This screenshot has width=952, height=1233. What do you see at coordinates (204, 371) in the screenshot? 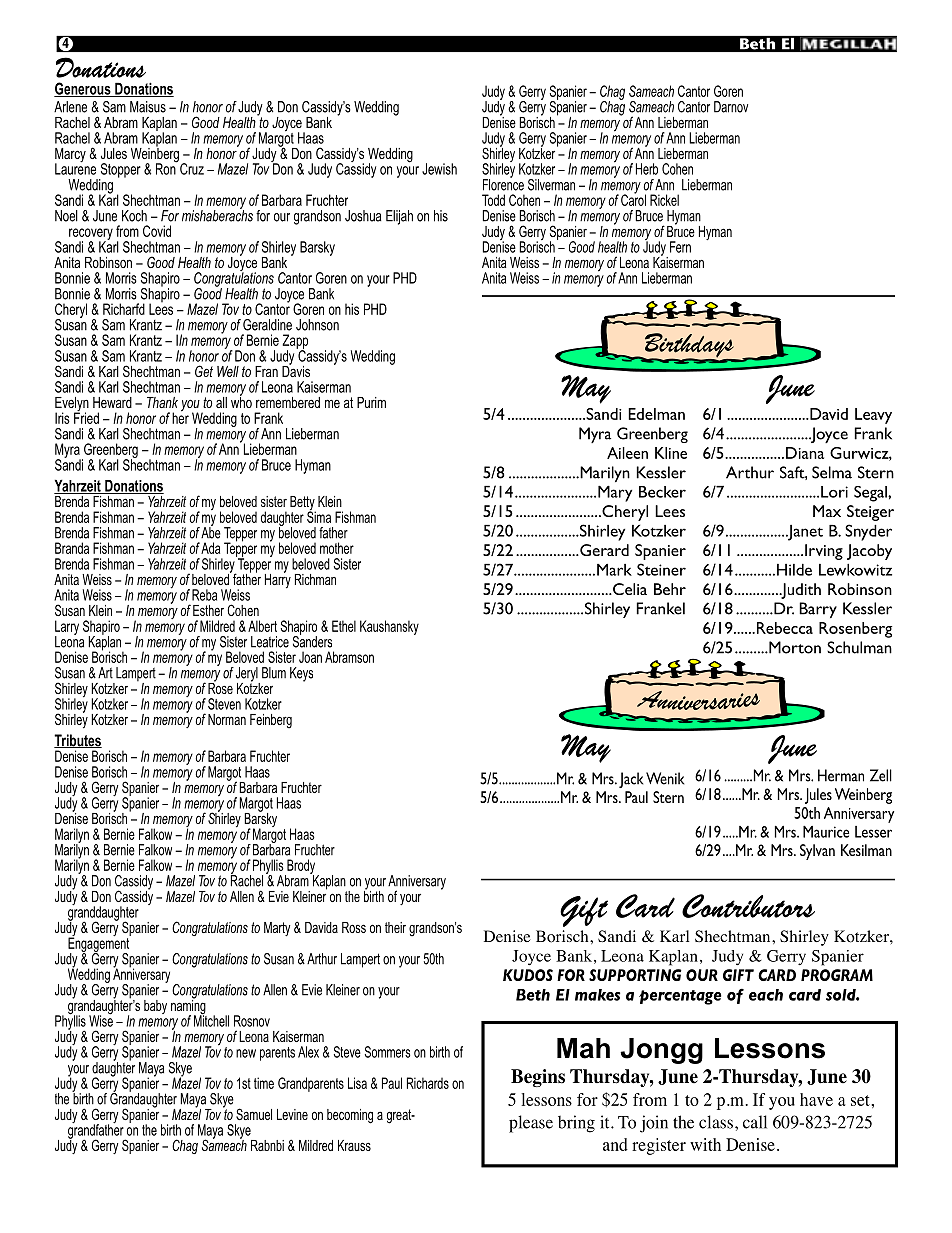
I see `Get` at bounding box center [204, 371].
